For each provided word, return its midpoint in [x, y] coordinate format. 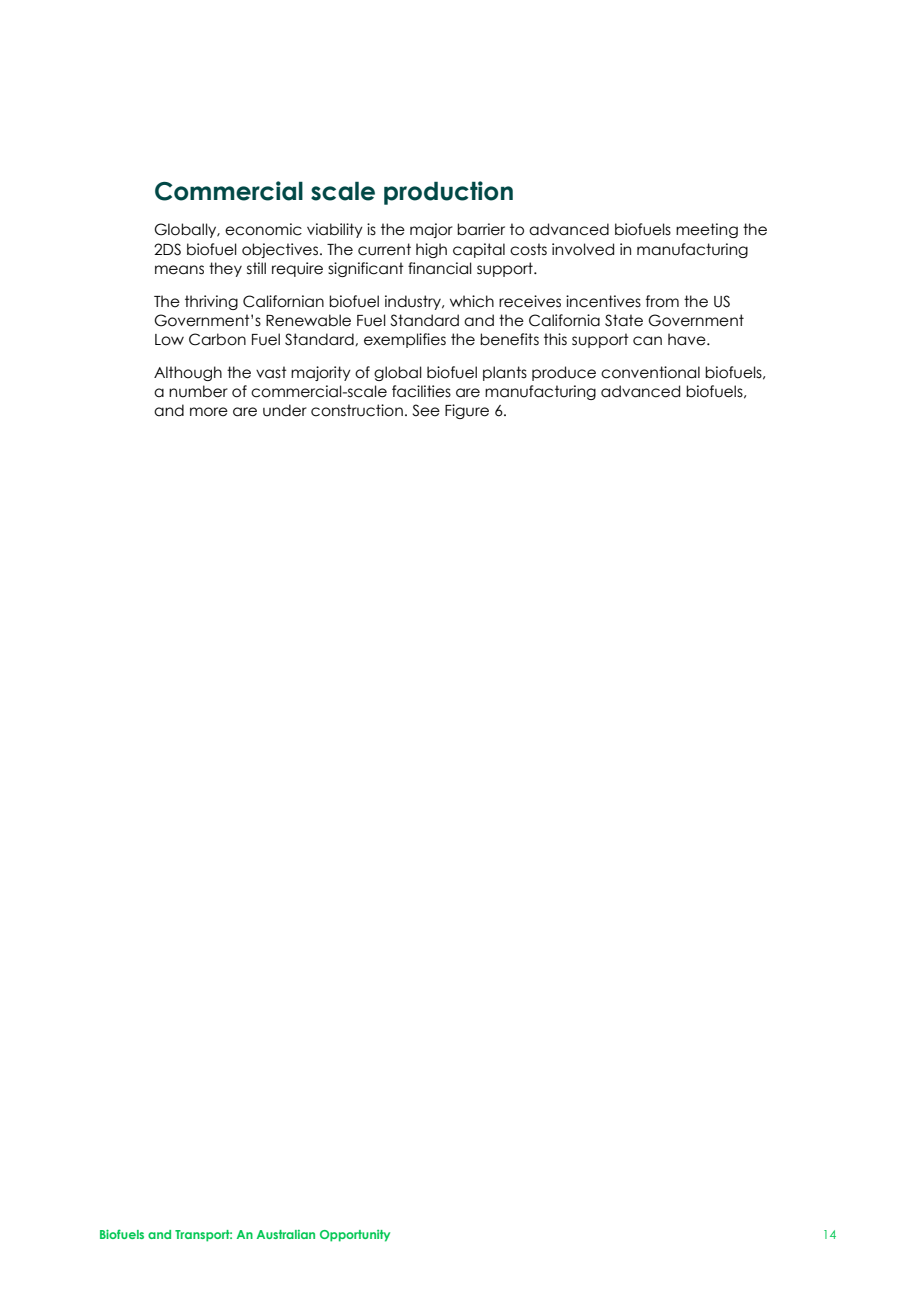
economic [263, 229]
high [431, 250]
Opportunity [355, 1236]
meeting [707, 230]
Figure [467, 411]
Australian [286, 1234]
